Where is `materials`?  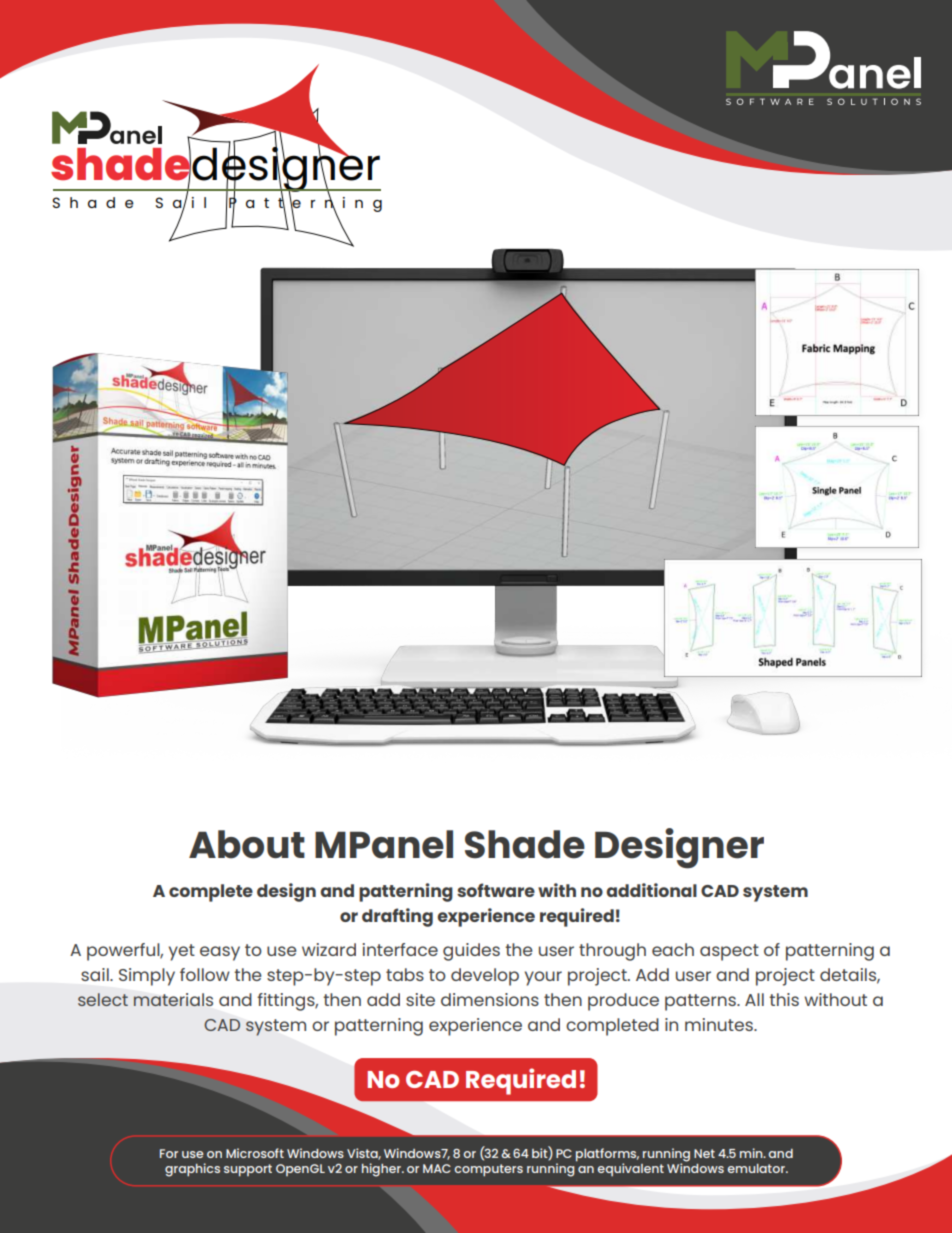 materials is located at coordinates (173, 999).
